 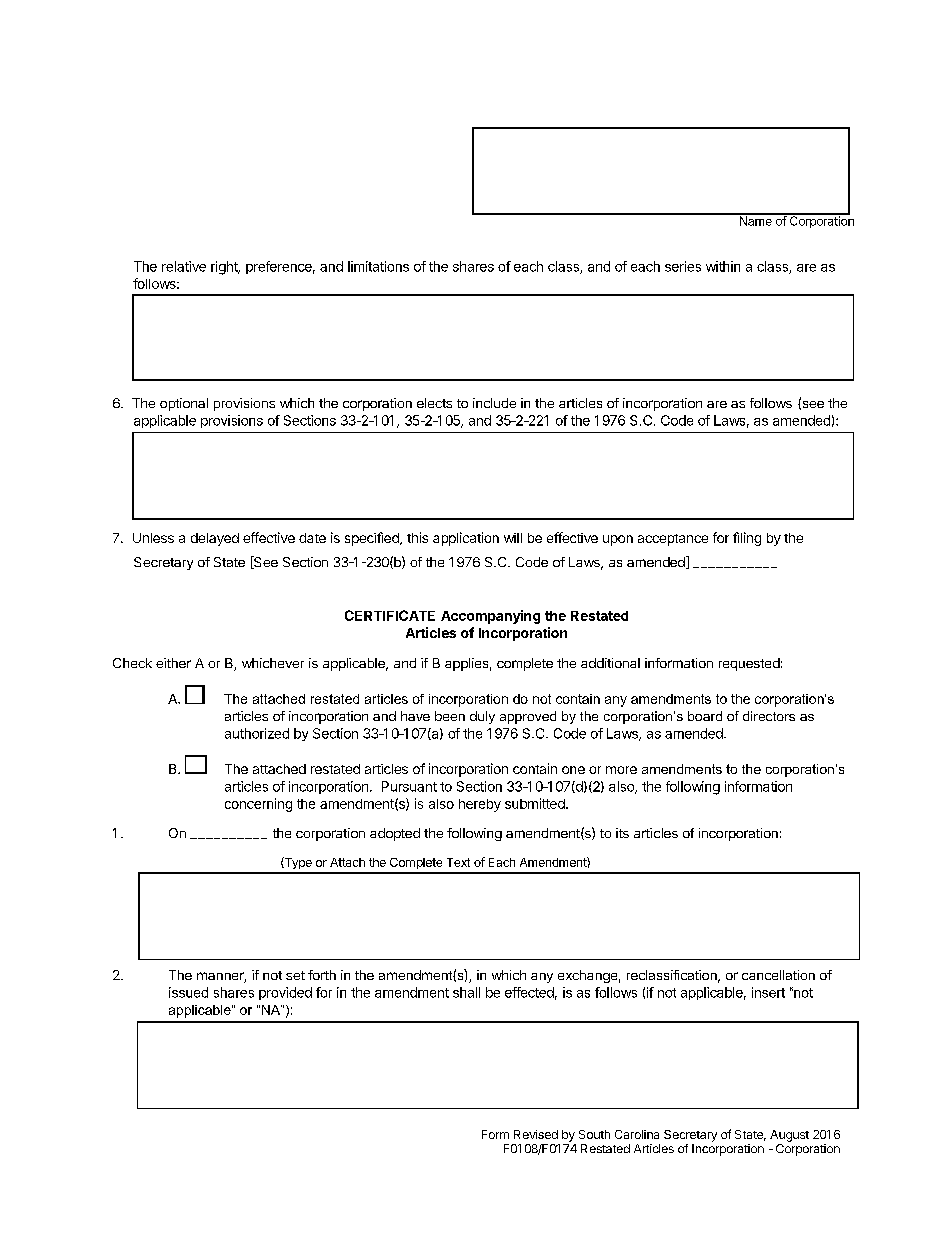 I want to click on application, so click(x=466, y=539).
